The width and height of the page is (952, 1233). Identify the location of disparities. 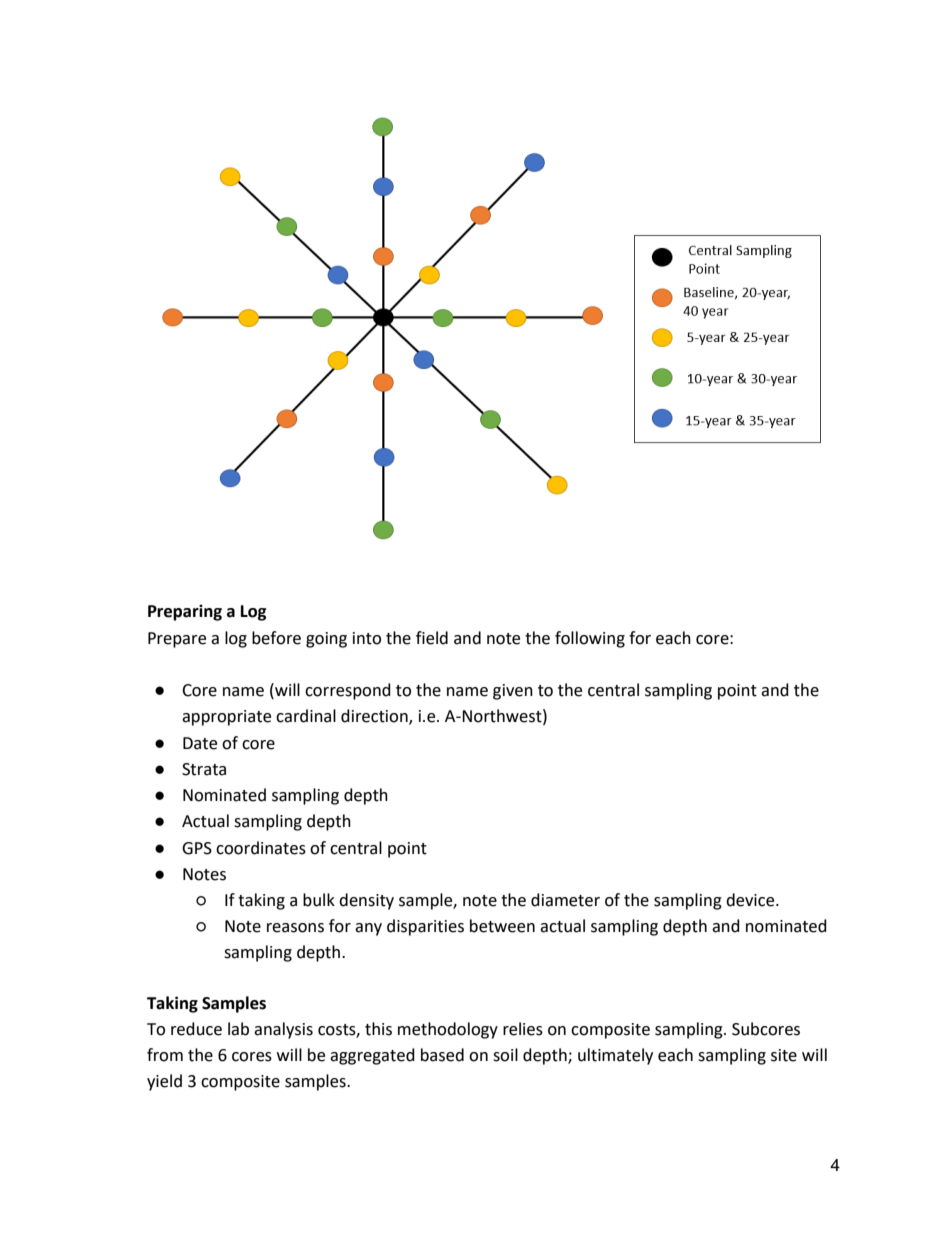
(425, 927).
